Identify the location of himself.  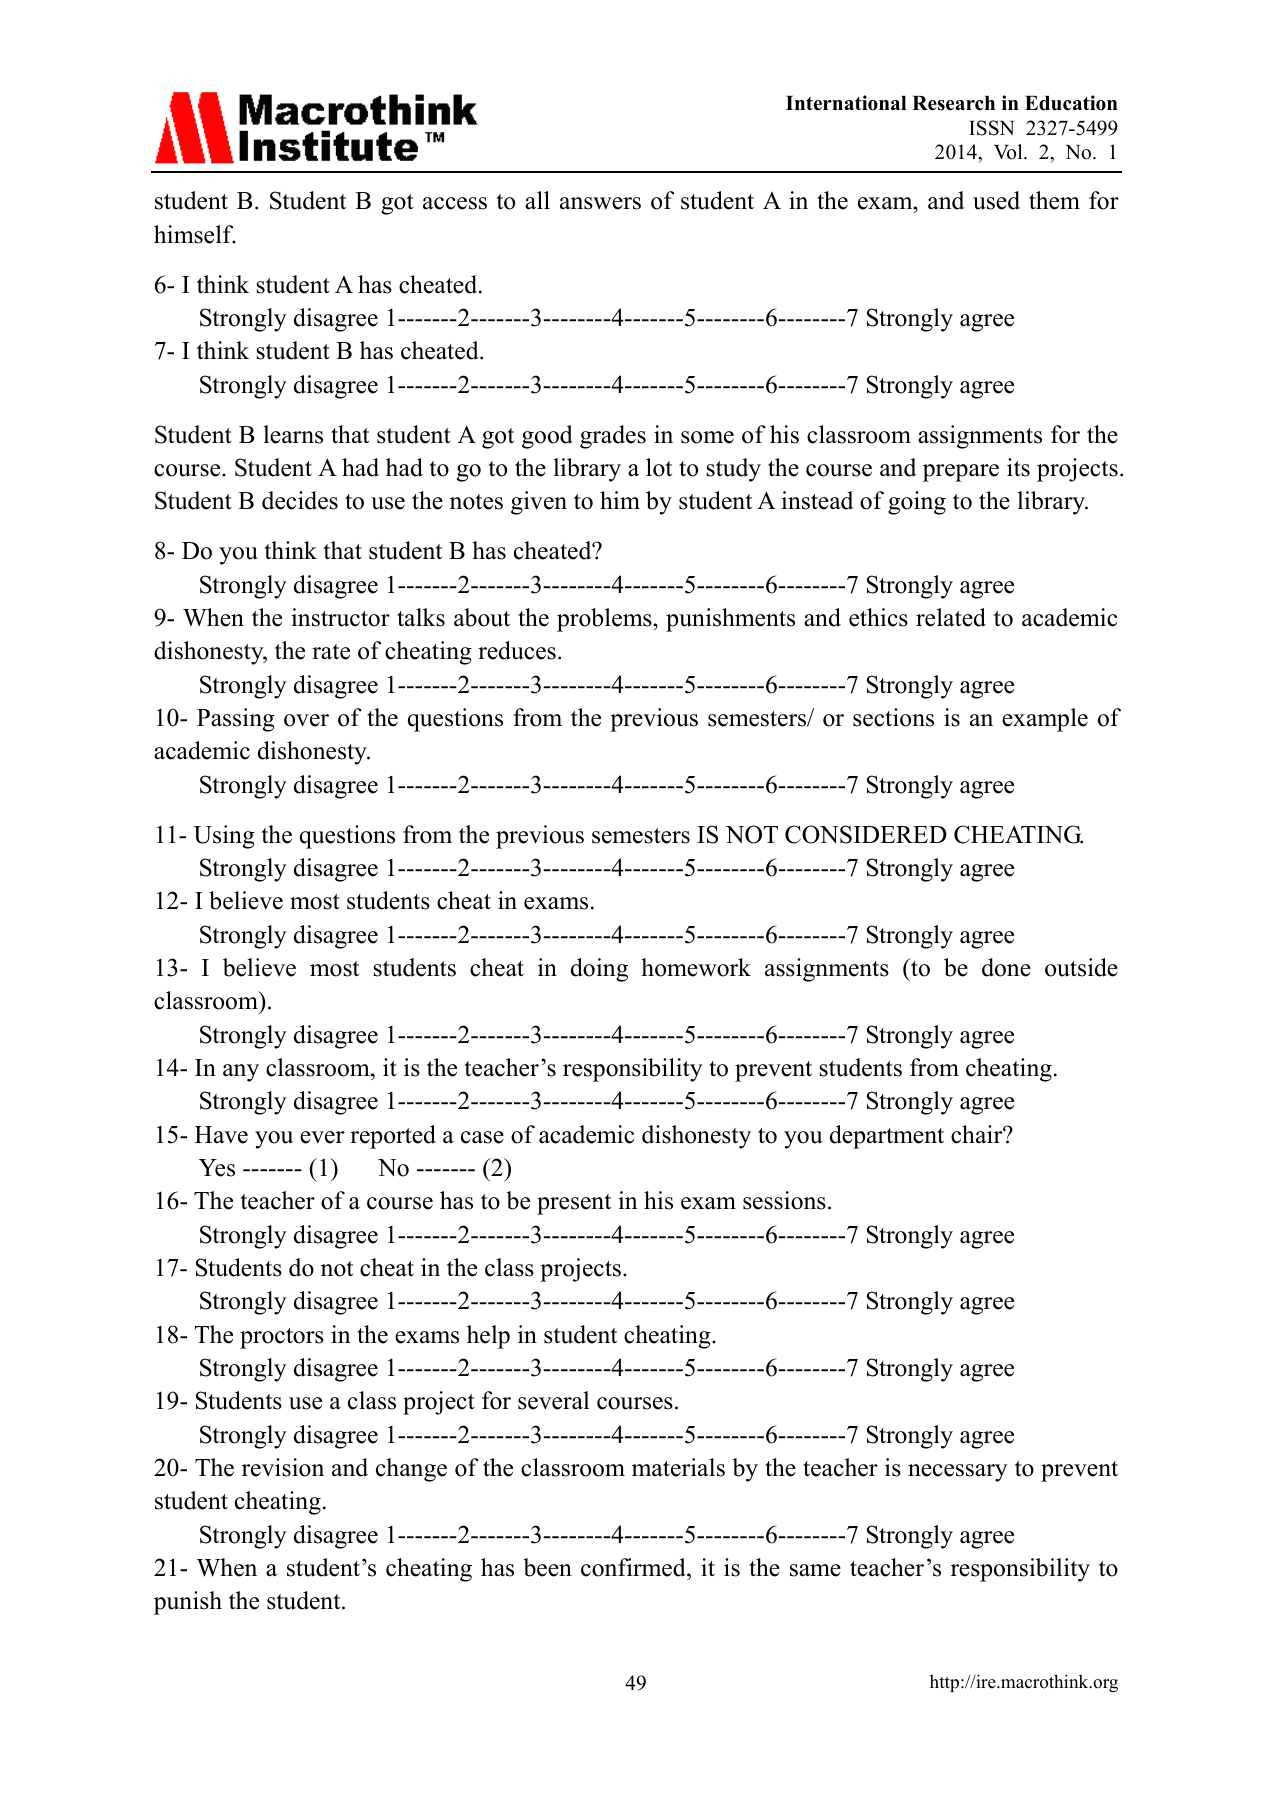
(195, 234).
